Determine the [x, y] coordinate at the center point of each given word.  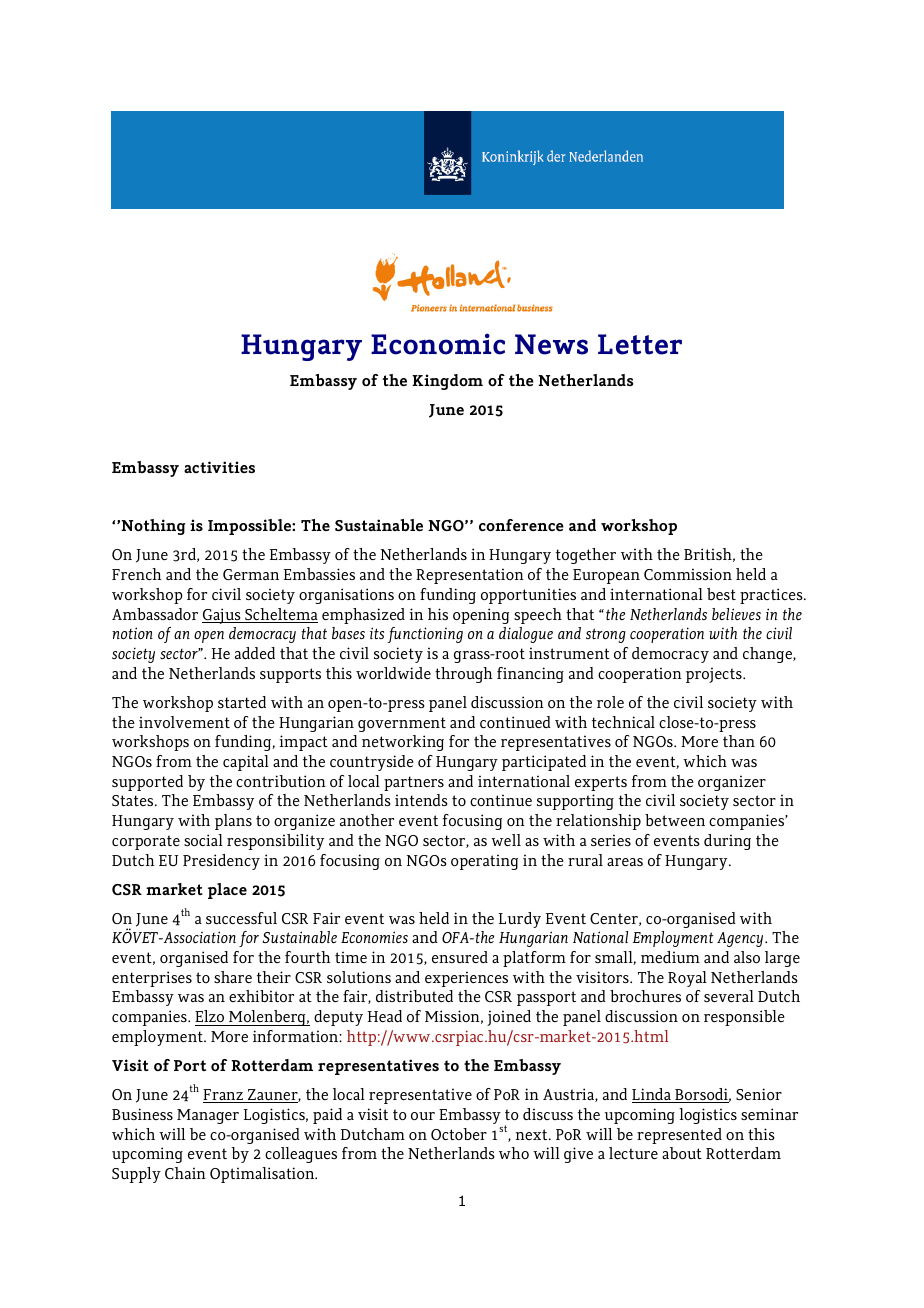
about [682, 1153]
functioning [425, 635]
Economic [438, 344]
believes [736, 614]
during [727, 842]
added [255, 653]
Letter [640, 344]
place [227, 891]
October [459, 1134]
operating [484, 862]
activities [219, 467]
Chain [185, 1173]
